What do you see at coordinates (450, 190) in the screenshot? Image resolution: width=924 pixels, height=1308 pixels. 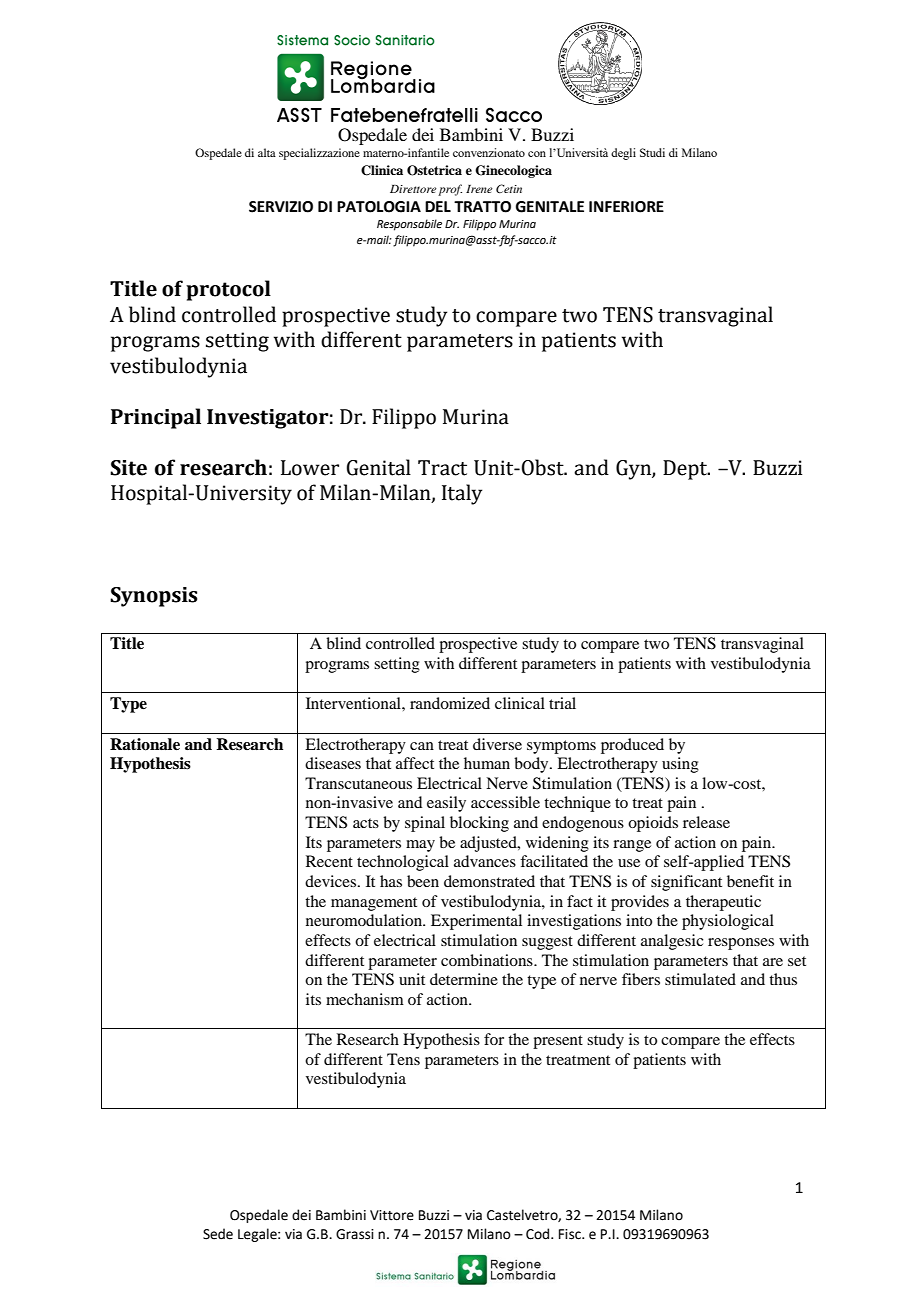 I see `prof` at bounding box center [450, 190].
